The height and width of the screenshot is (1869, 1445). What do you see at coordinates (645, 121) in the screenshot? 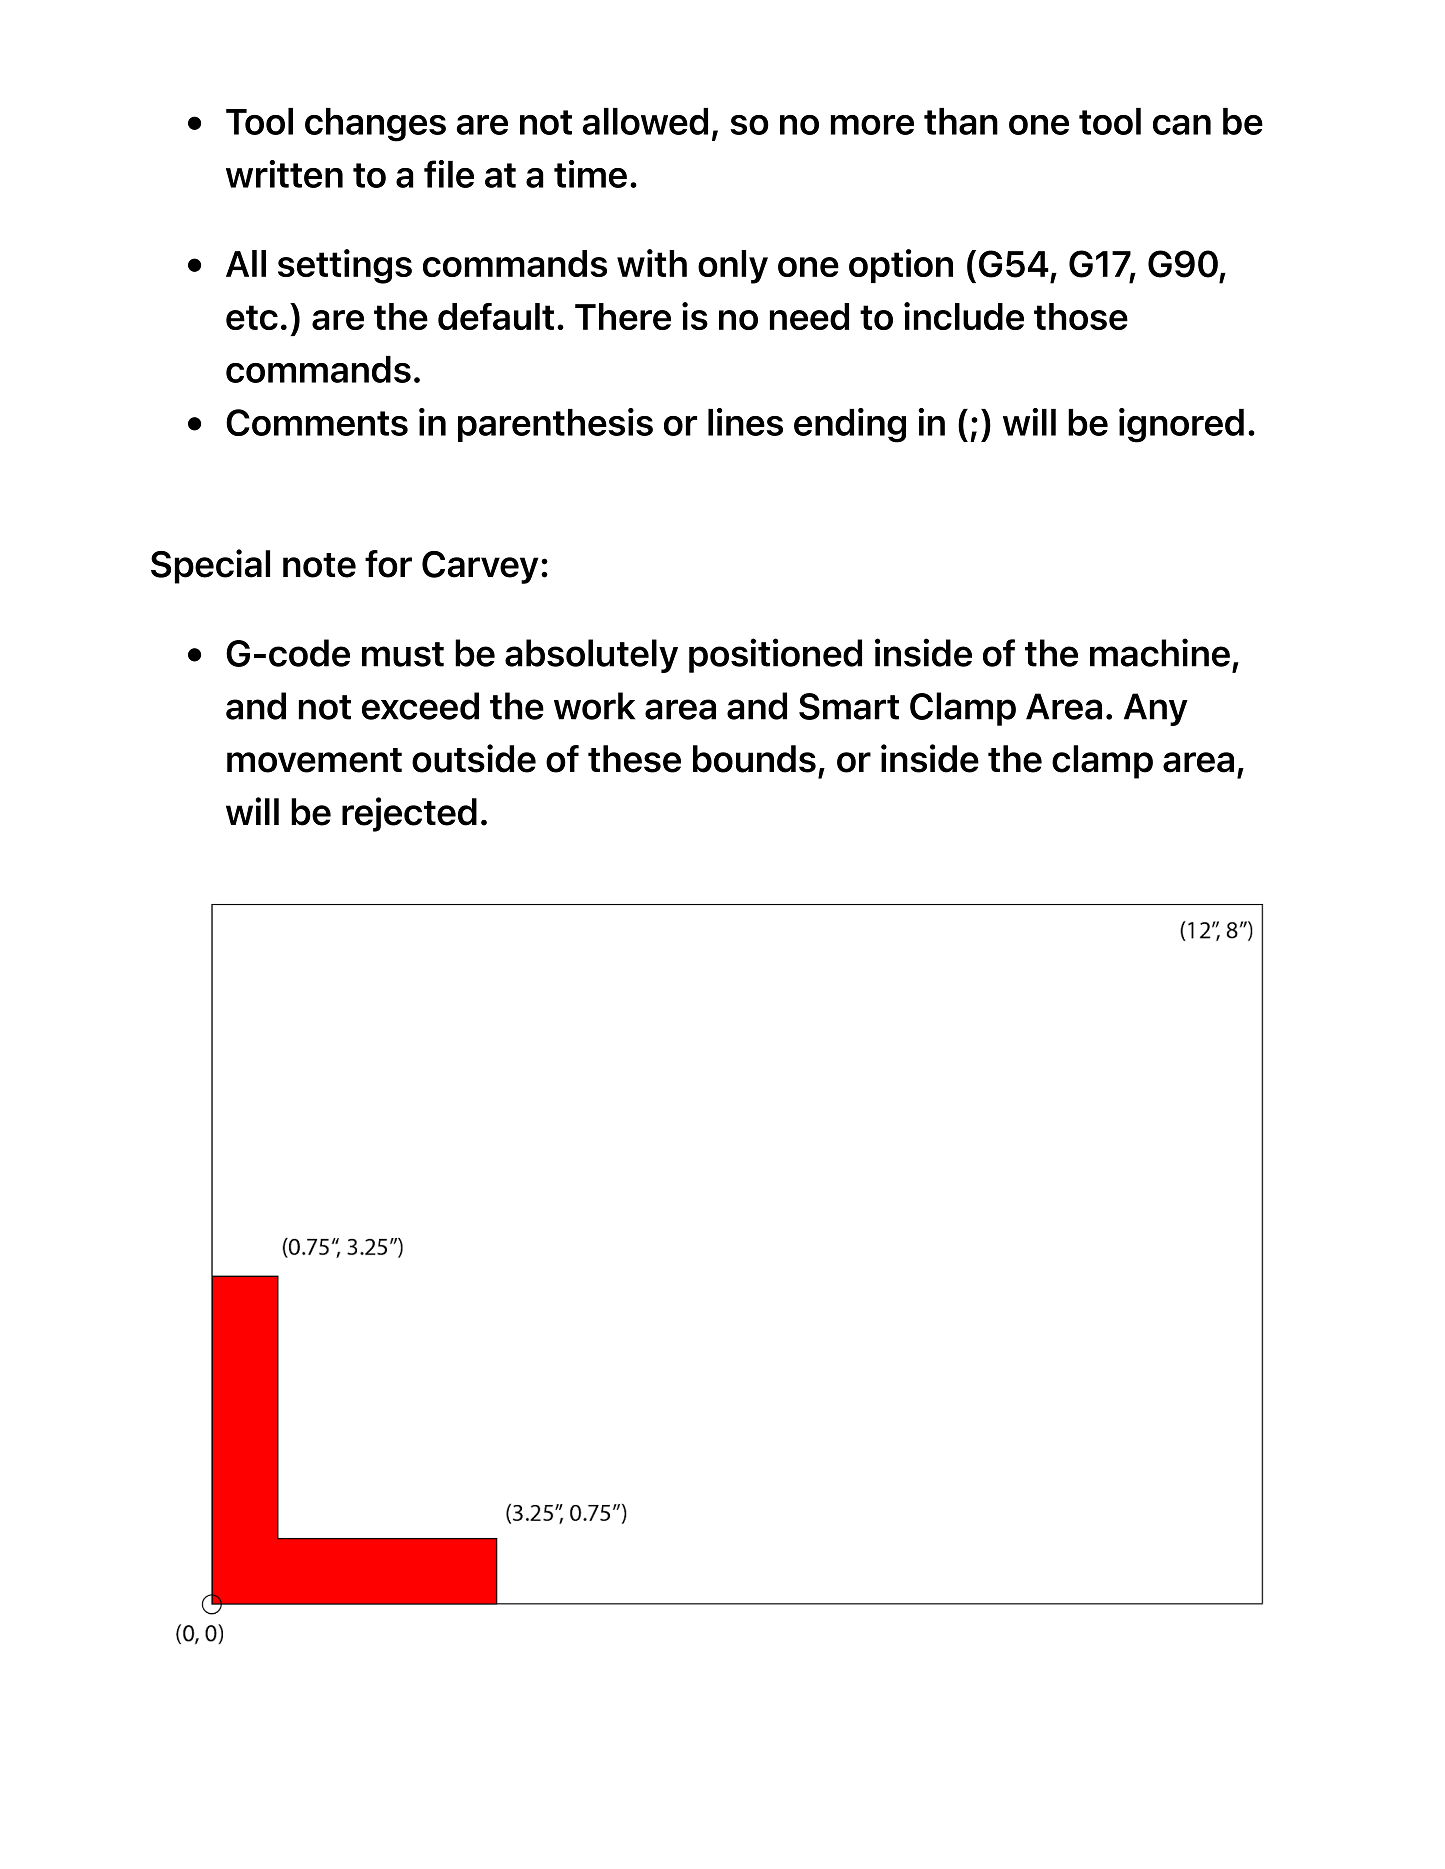
I see `allowed` at bounding box center [645, 121].
